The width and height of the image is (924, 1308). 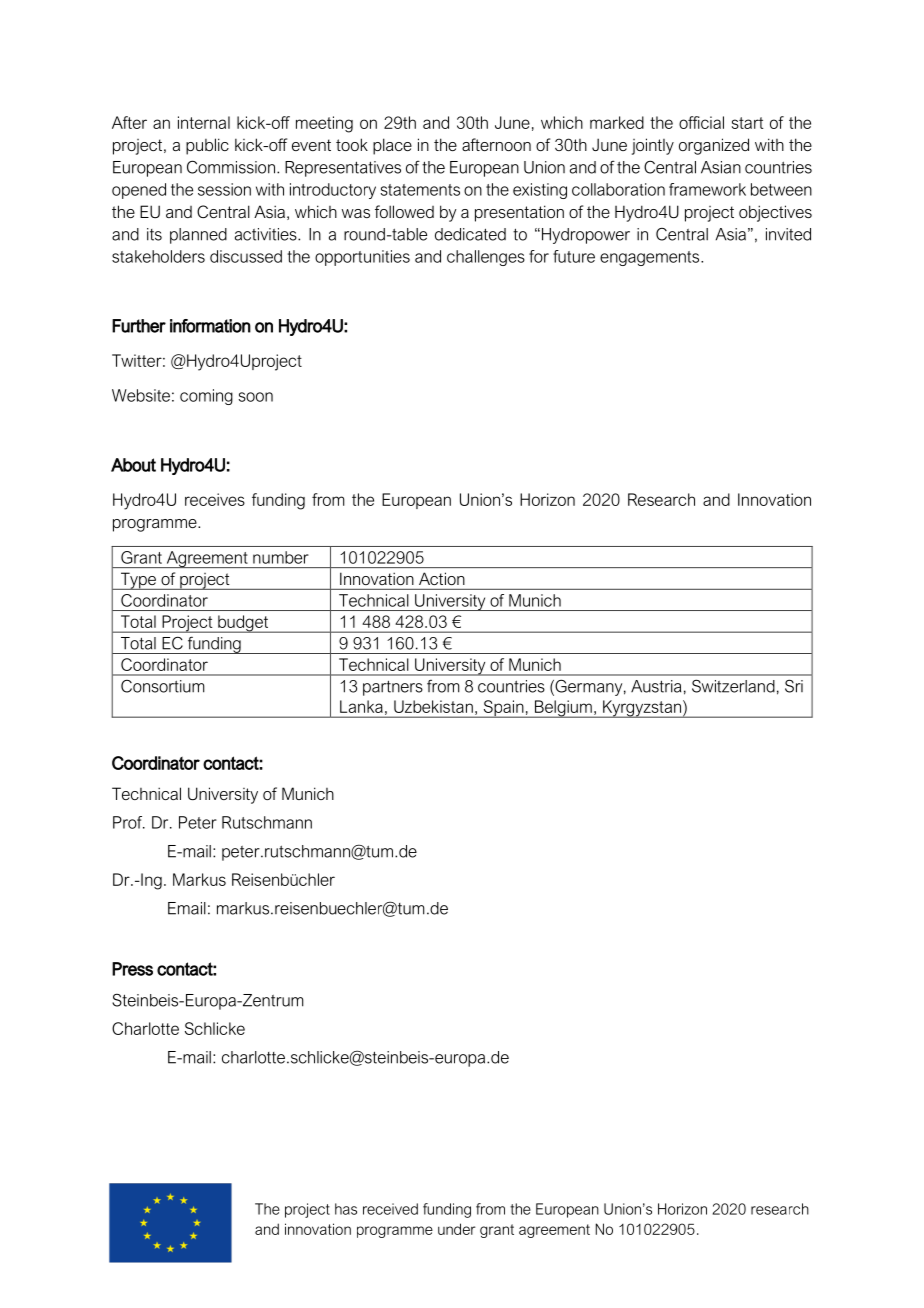 I want to click on under, so click(x=457, y=1229).
